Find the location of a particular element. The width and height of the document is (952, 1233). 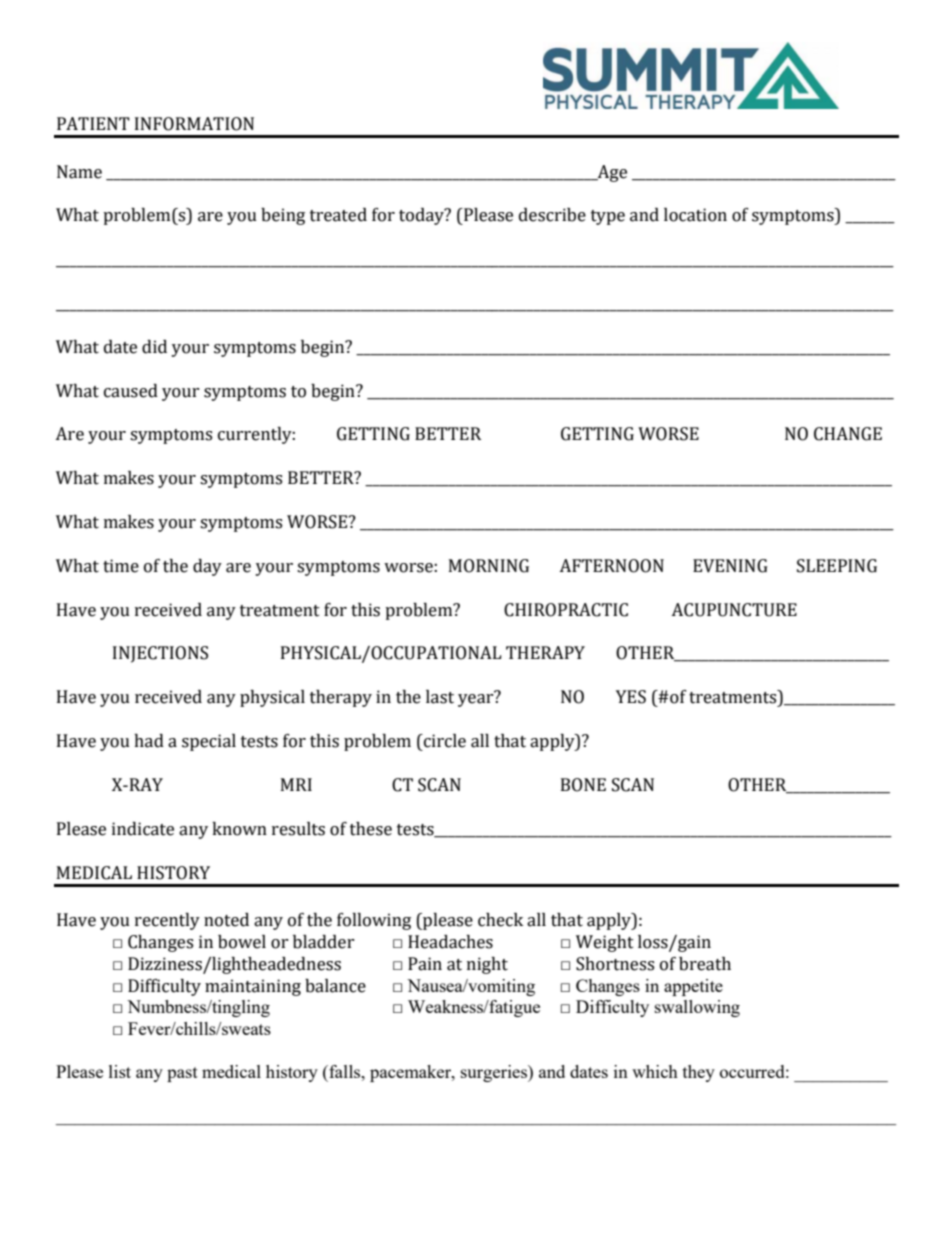

location is located at coordinates (695, 215).
